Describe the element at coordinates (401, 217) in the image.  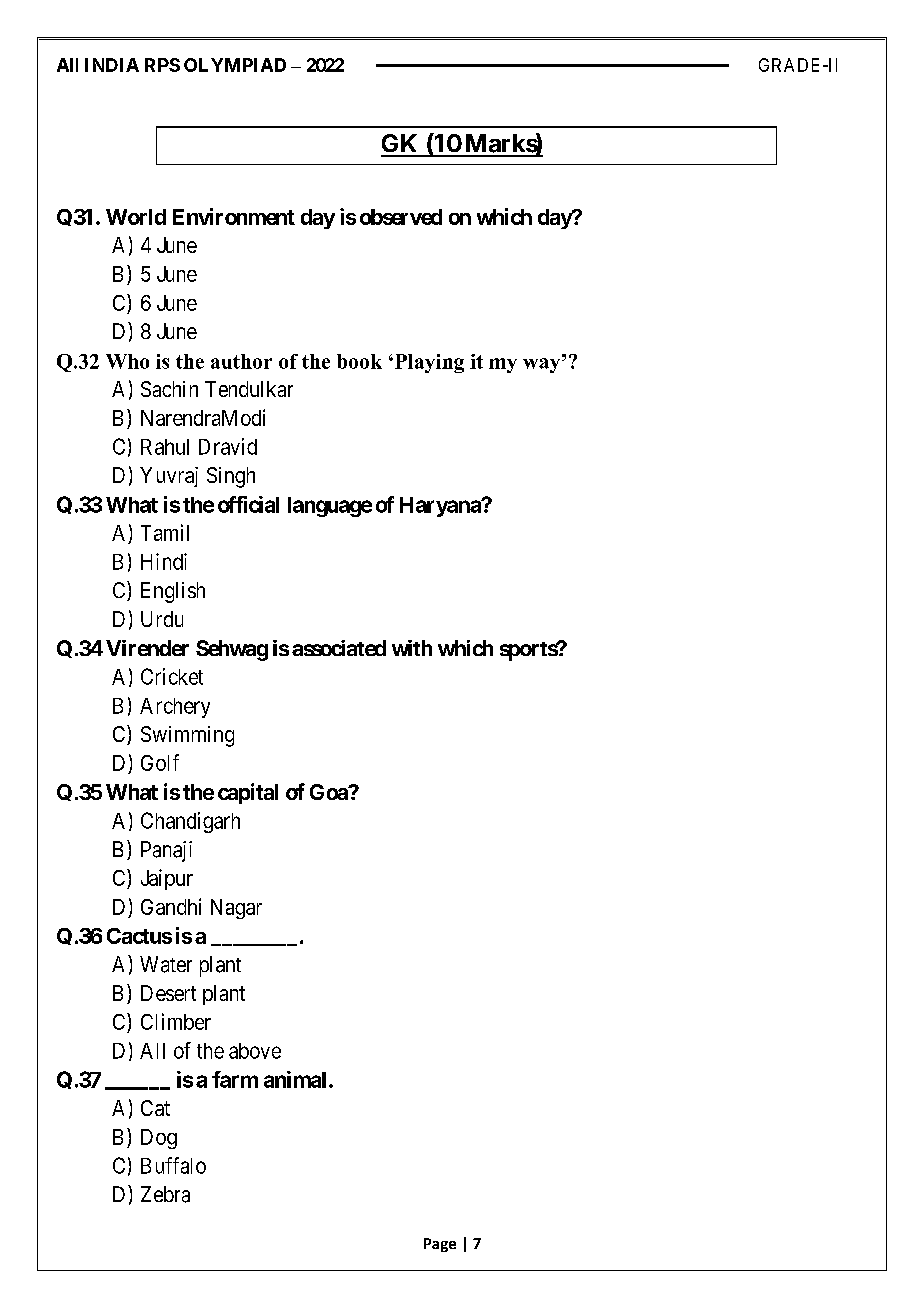
I see `observed` at that location.
